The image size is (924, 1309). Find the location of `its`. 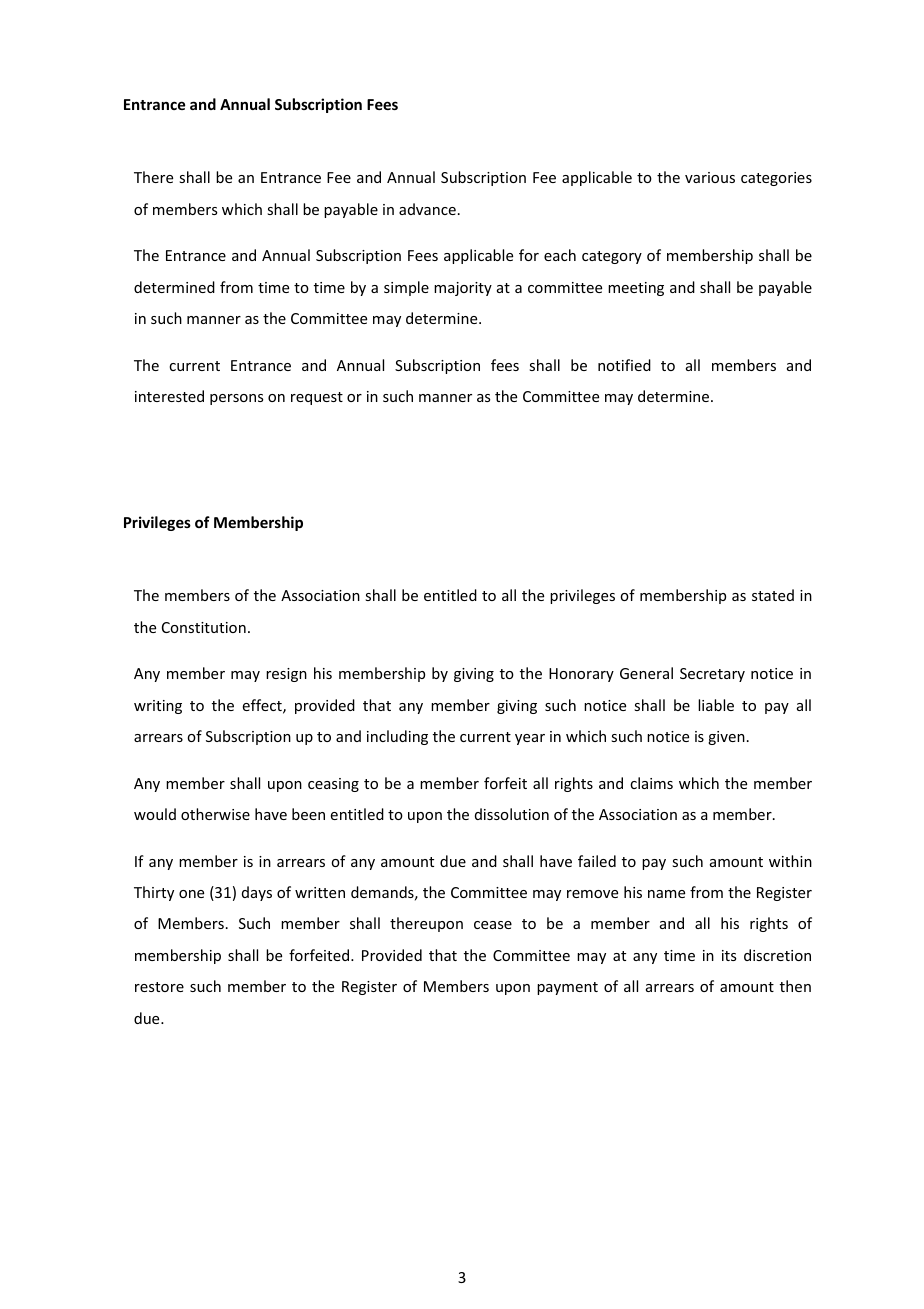

its is located at coordinates (729, 955).
